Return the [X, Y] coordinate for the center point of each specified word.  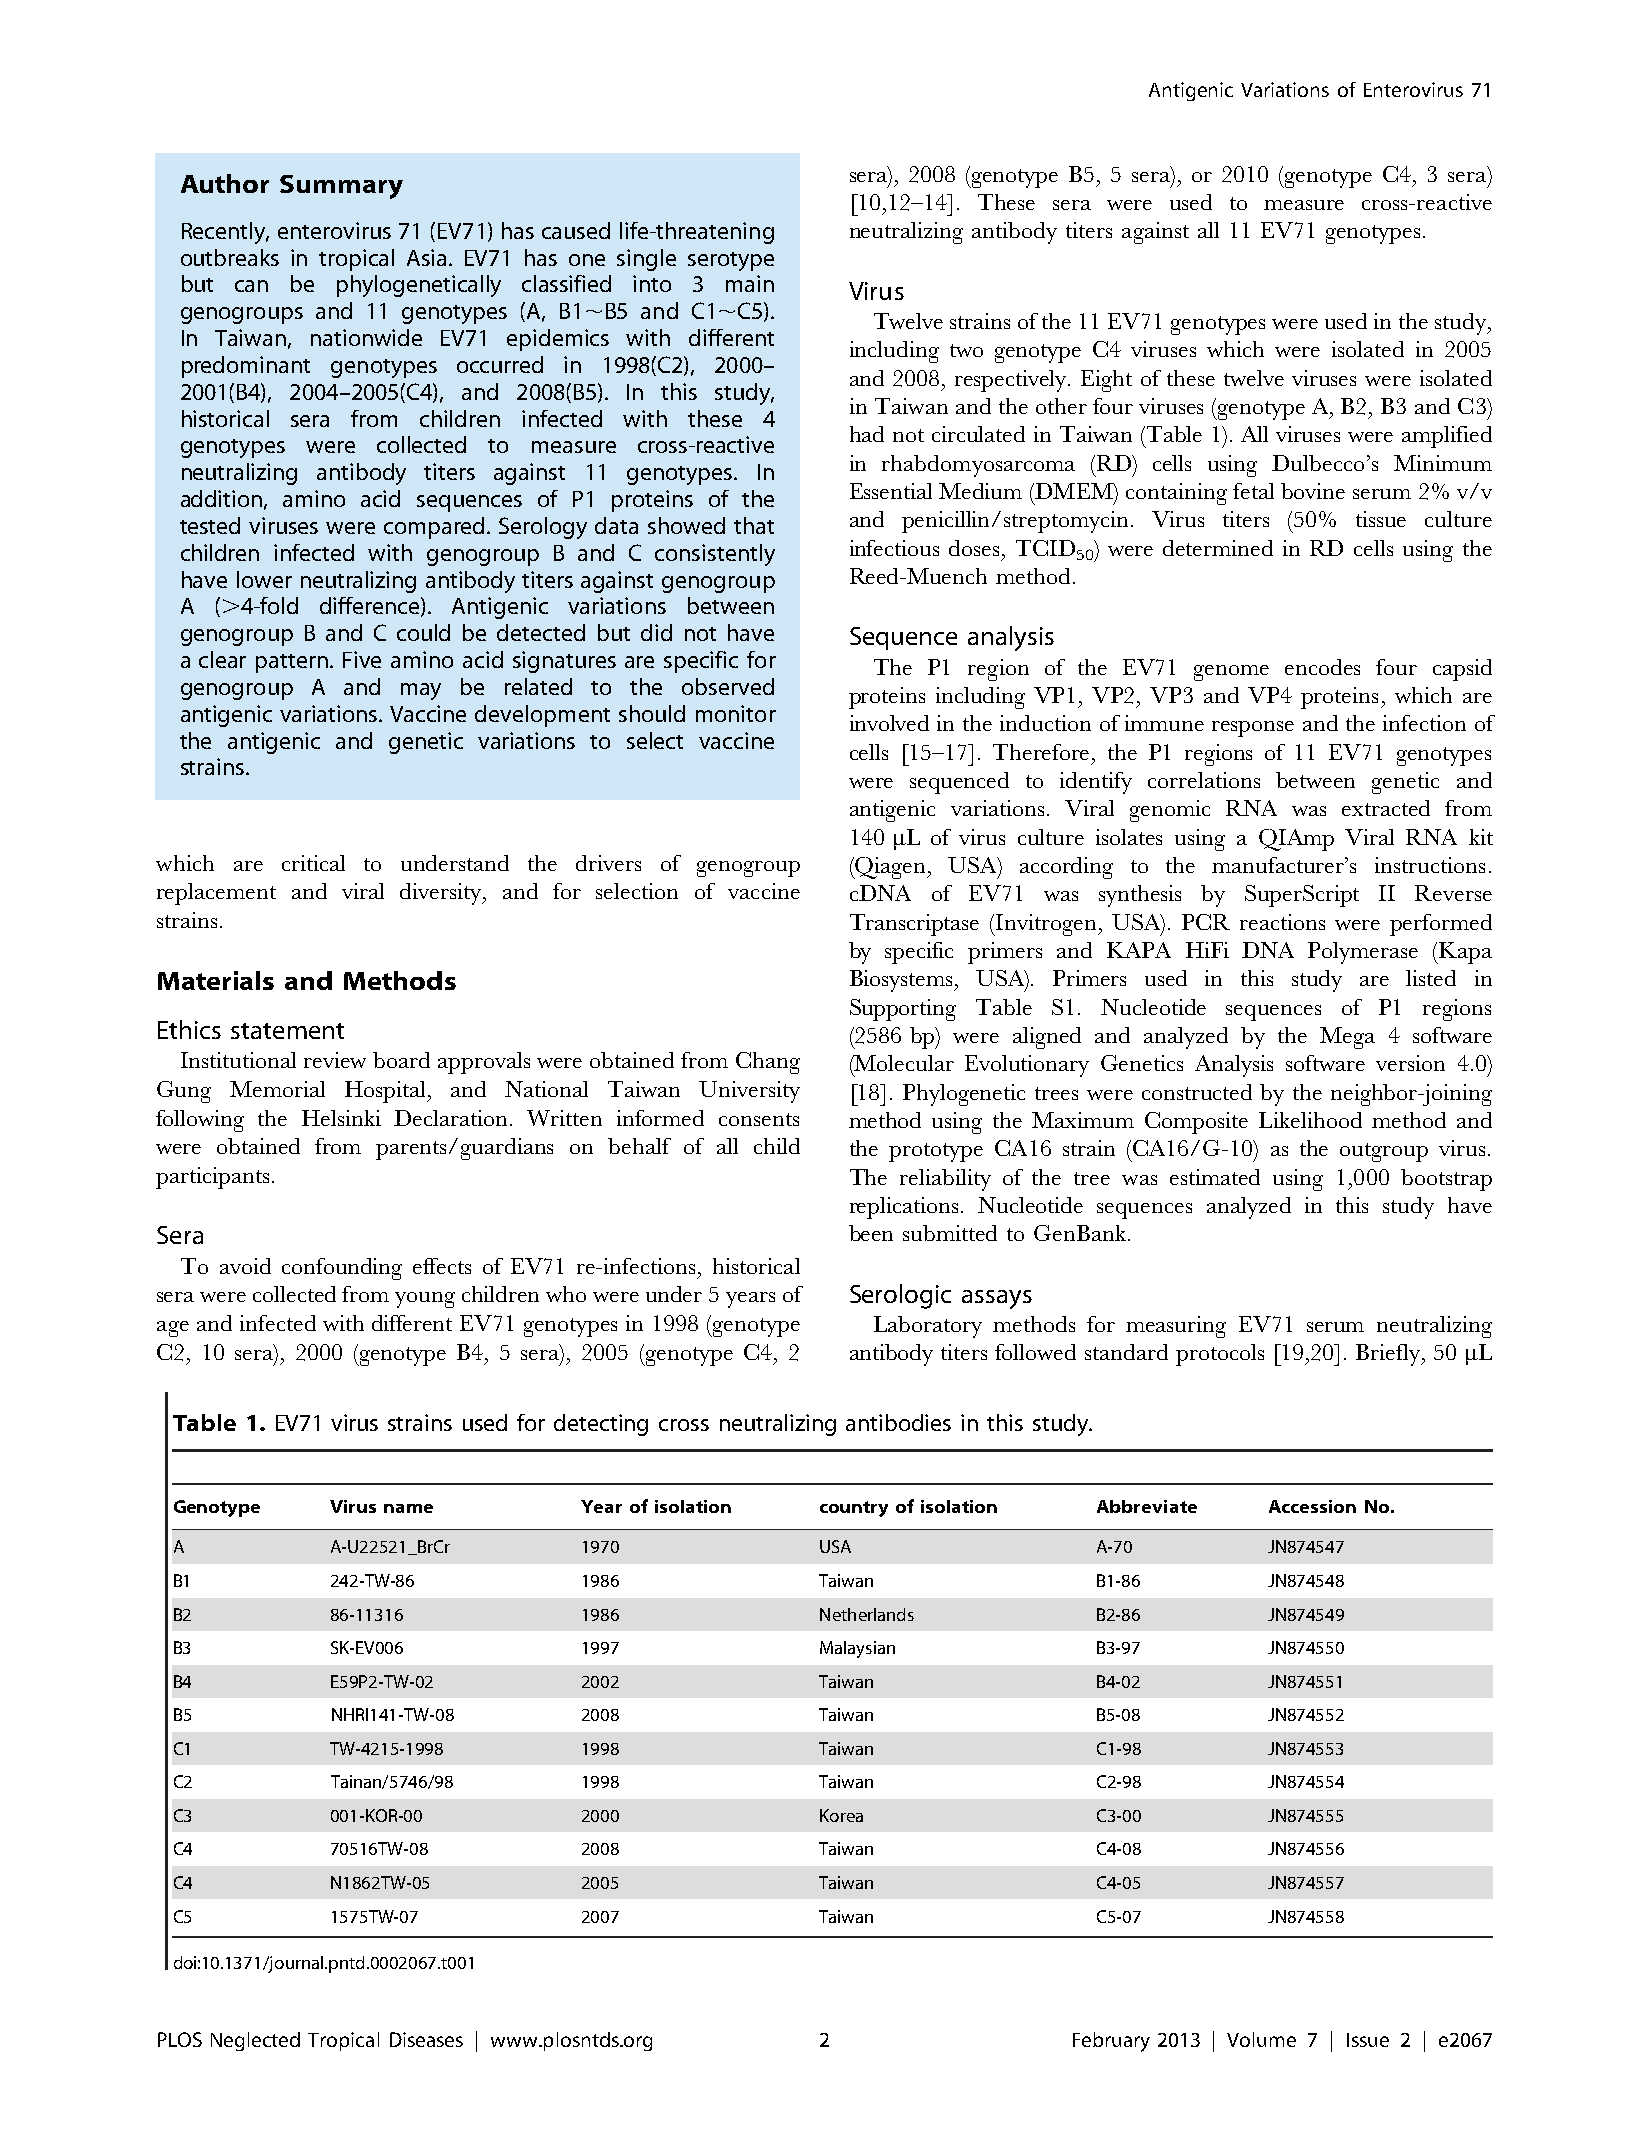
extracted [1386, 808]
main [750, 283]
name [408, 1508]
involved [889, 723]
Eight [1106, 381]
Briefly [1389, 1355]
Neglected [255, 2041]
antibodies [898, 1422]
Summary [341, 187]
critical [313, 863]
